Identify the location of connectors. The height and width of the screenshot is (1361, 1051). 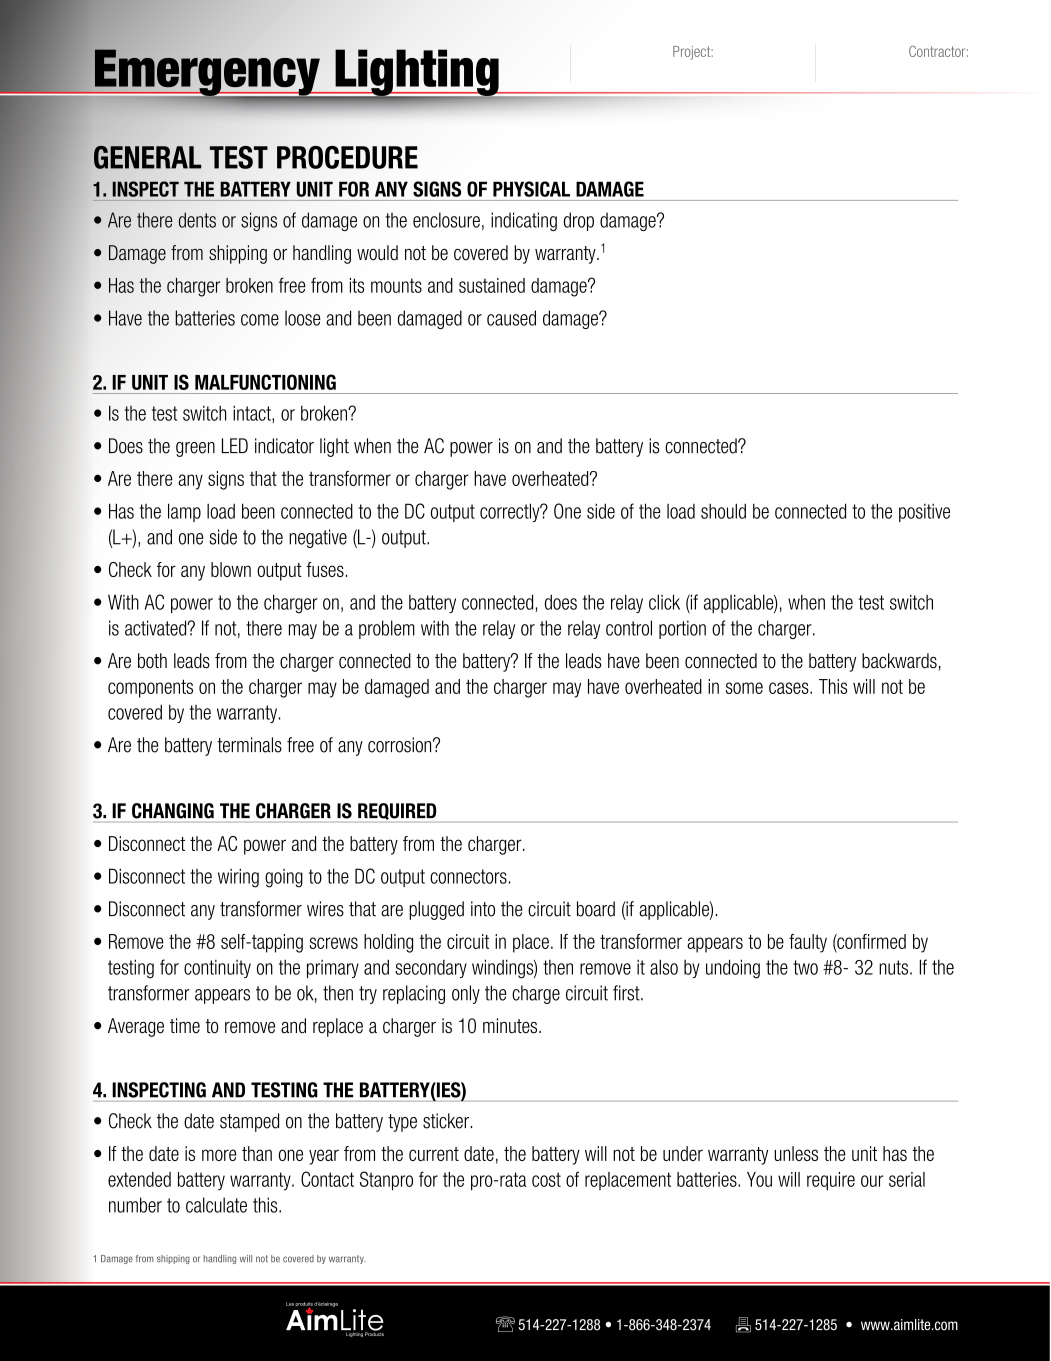
(468, 876).
